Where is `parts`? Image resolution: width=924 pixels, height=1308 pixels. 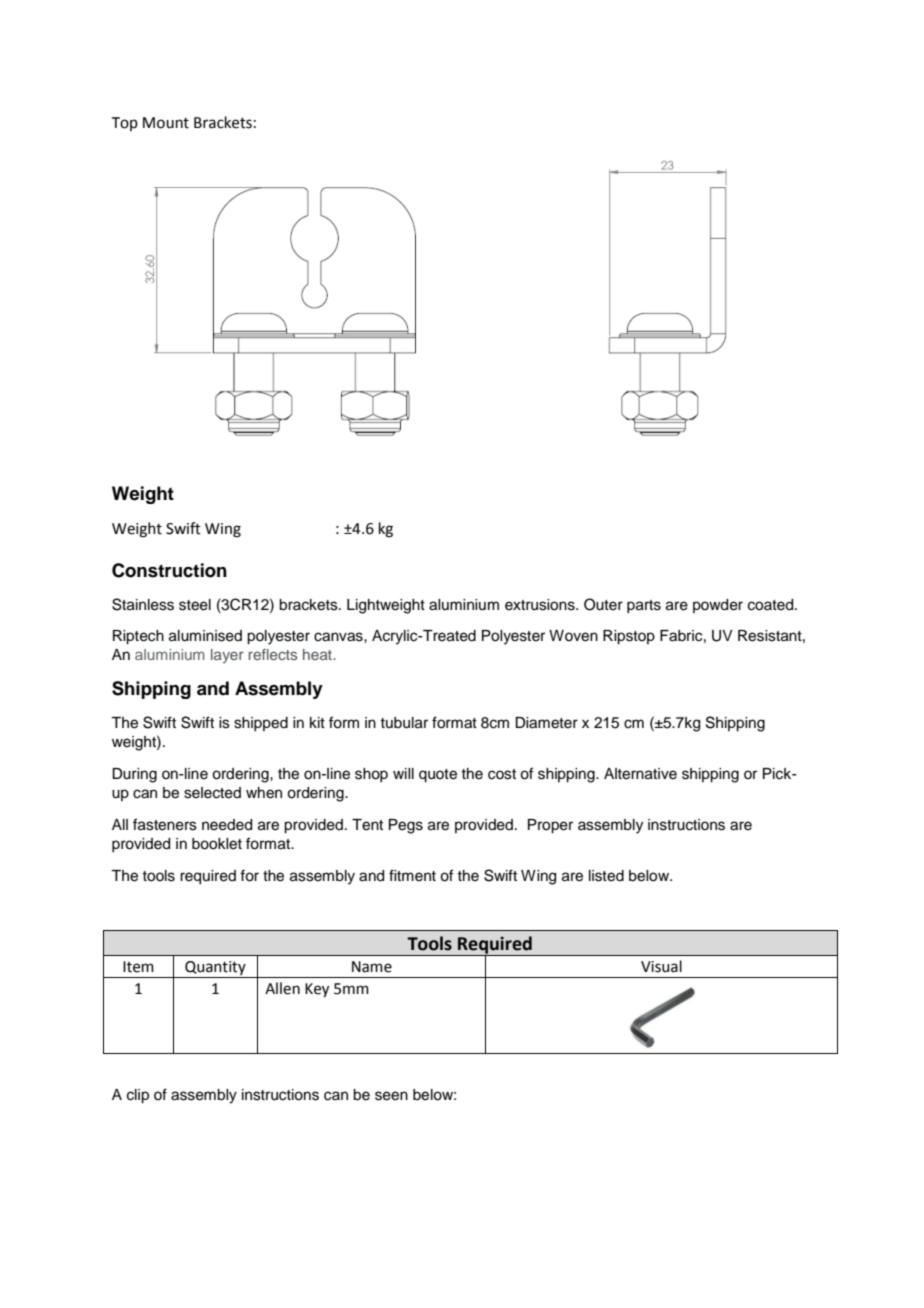
parts is located at coordinates (644, 606).
